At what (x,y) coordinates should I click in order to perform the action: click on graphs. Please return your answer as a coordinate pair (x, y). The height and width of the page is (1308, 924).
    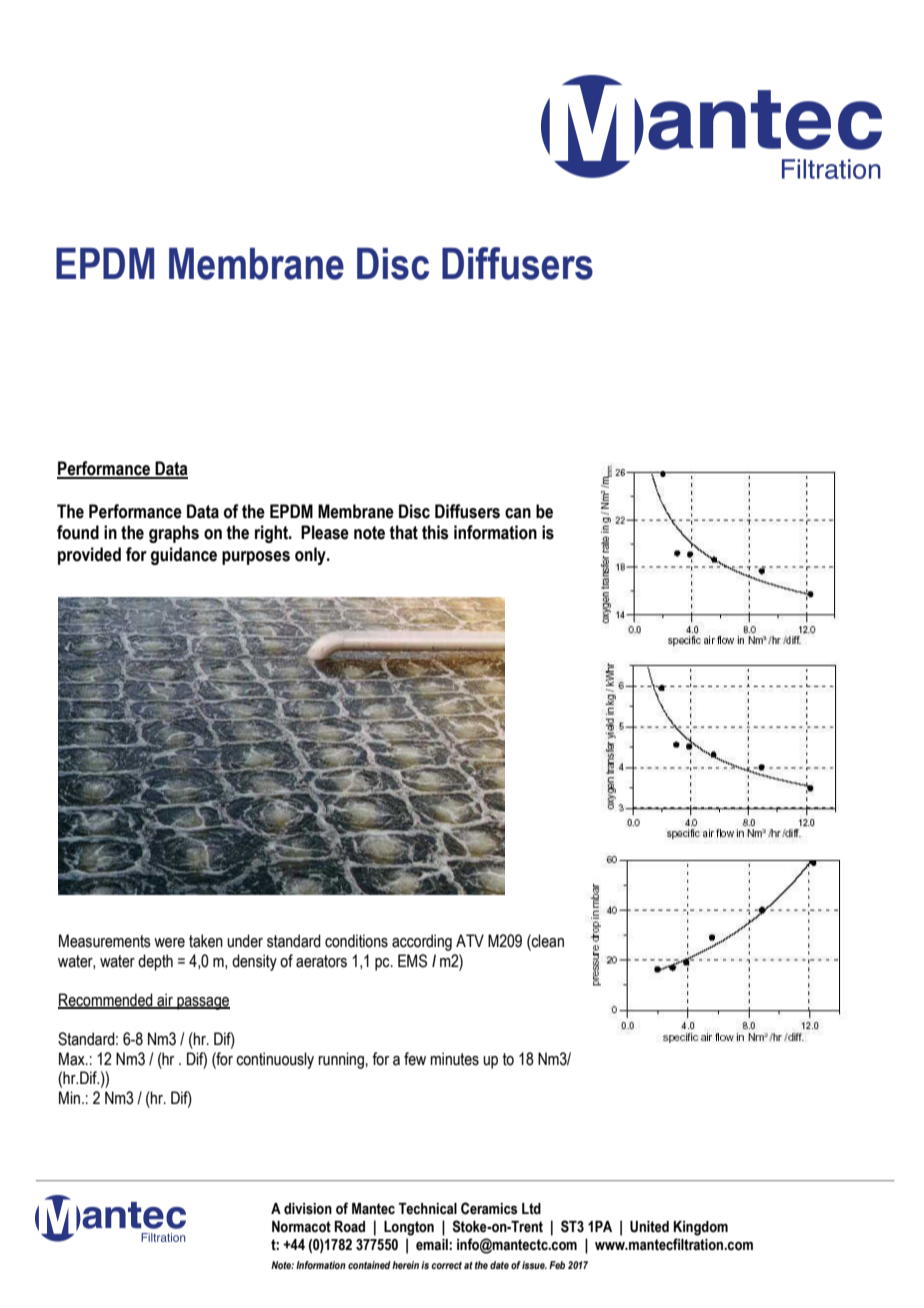
    Looking at the image, I should click on (174, 534).
